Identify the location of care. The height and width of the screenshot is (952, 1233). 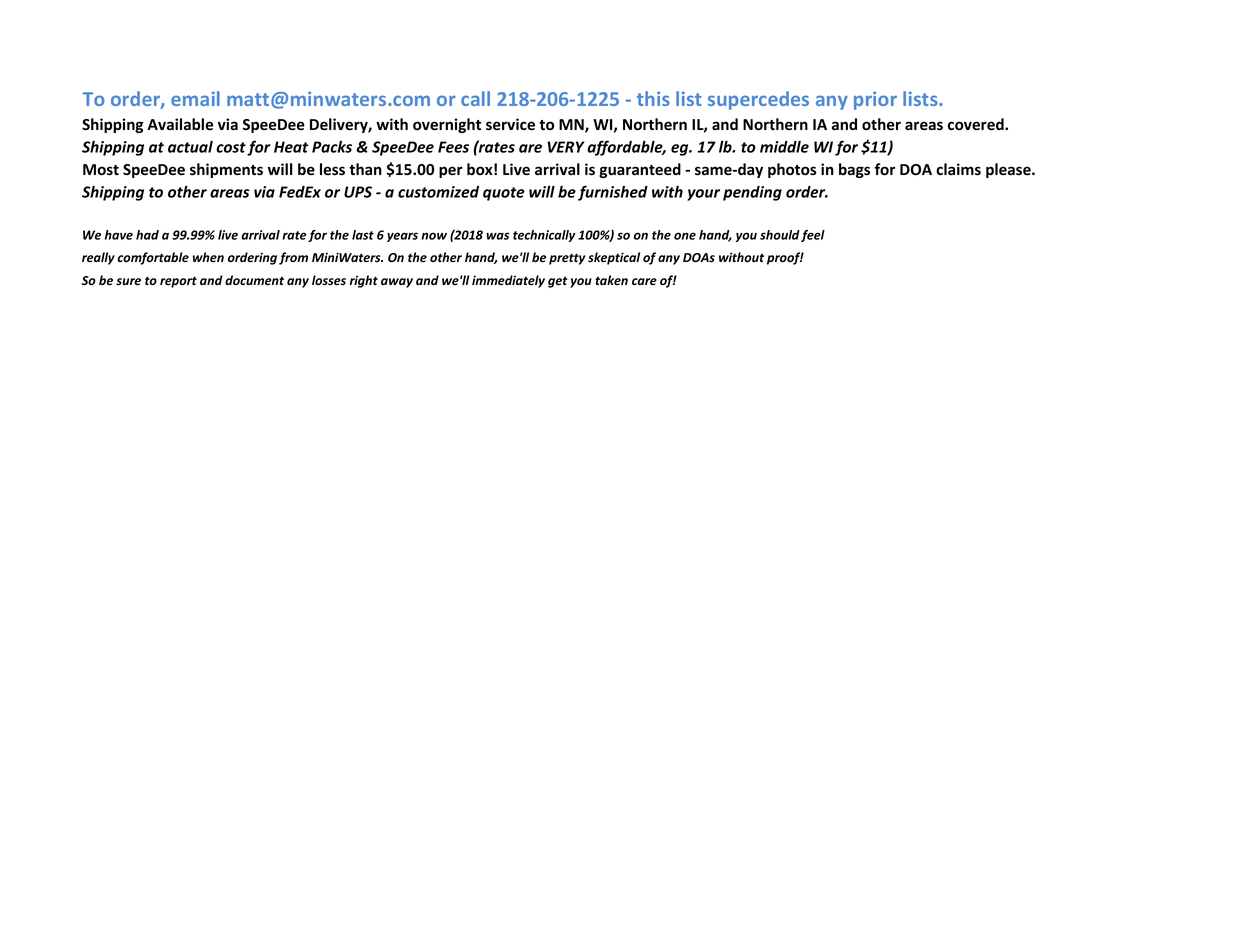
(644, 281).
